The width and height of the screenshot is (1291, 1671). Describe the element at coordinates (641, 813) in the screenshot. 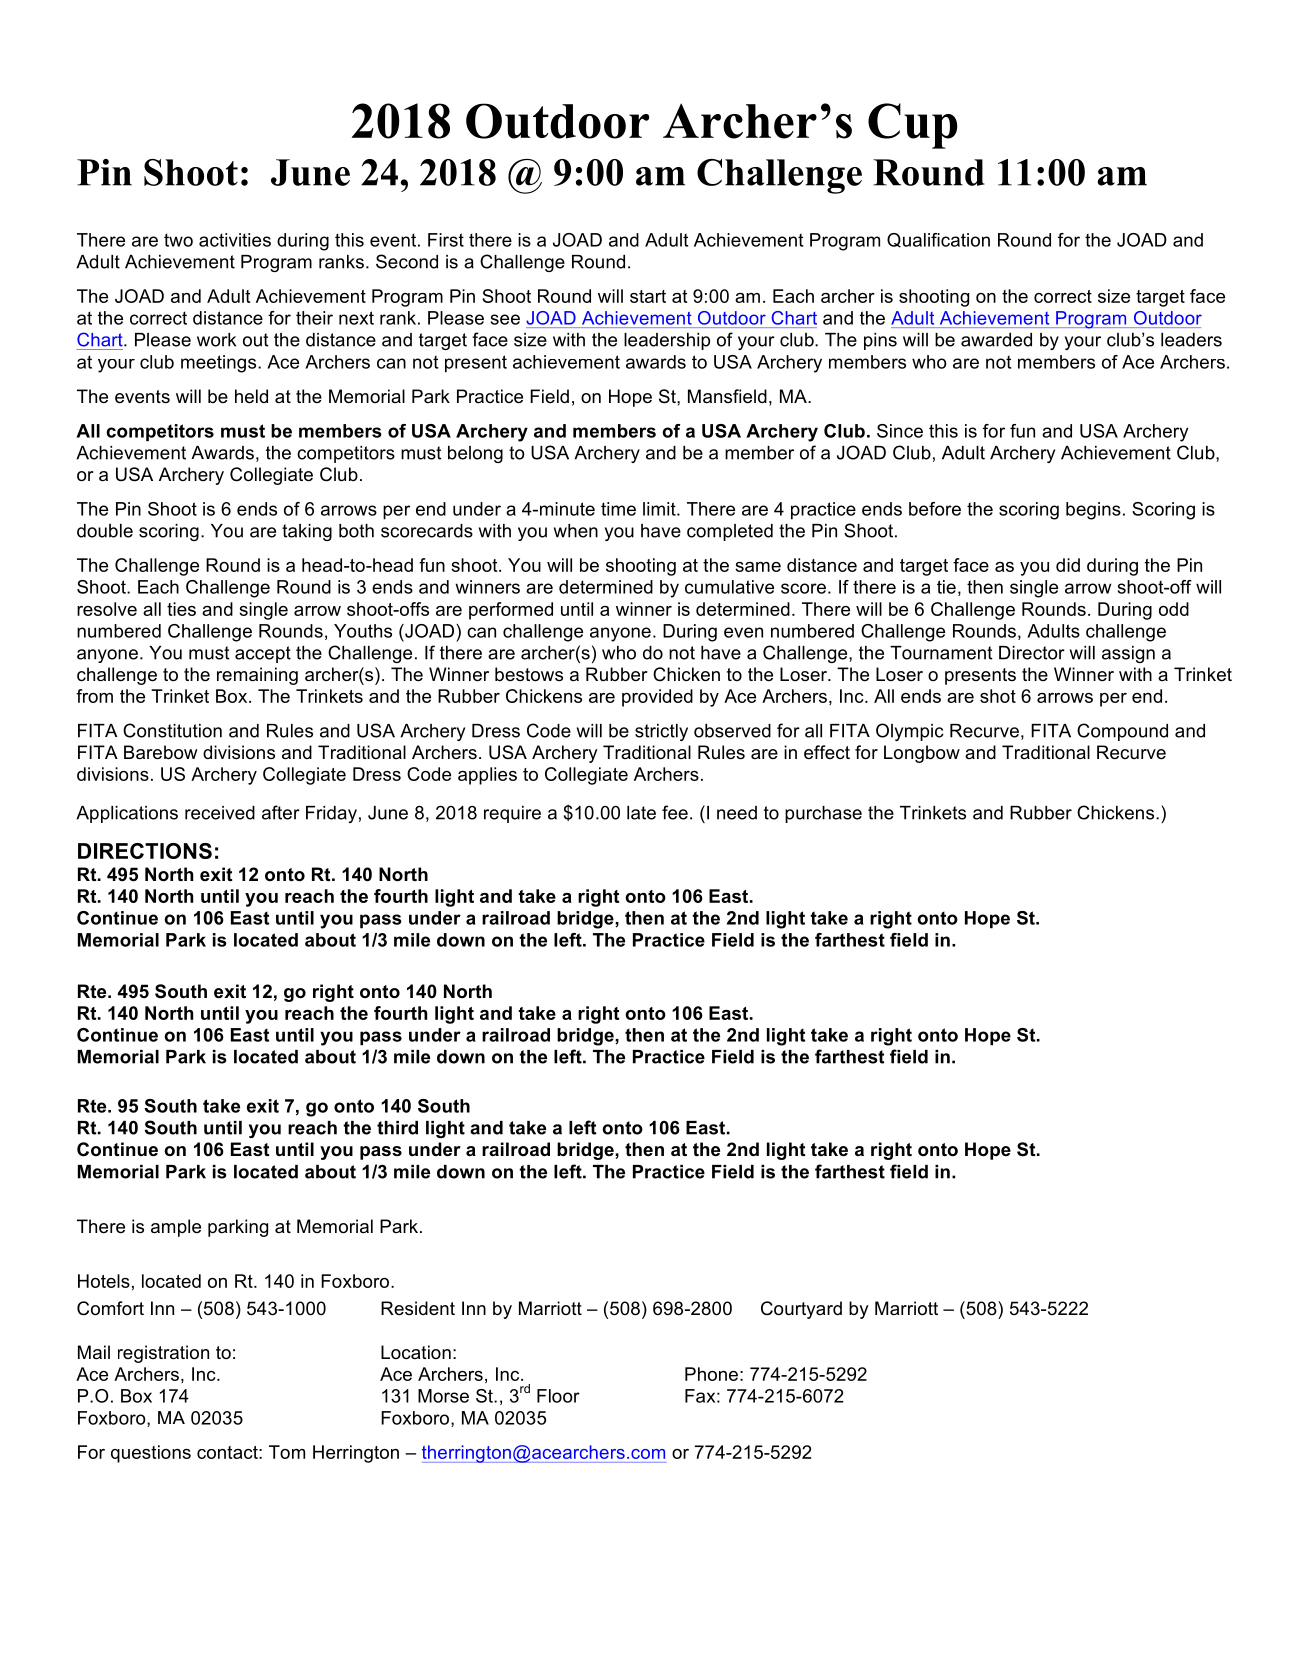

I see `late` at that location.
